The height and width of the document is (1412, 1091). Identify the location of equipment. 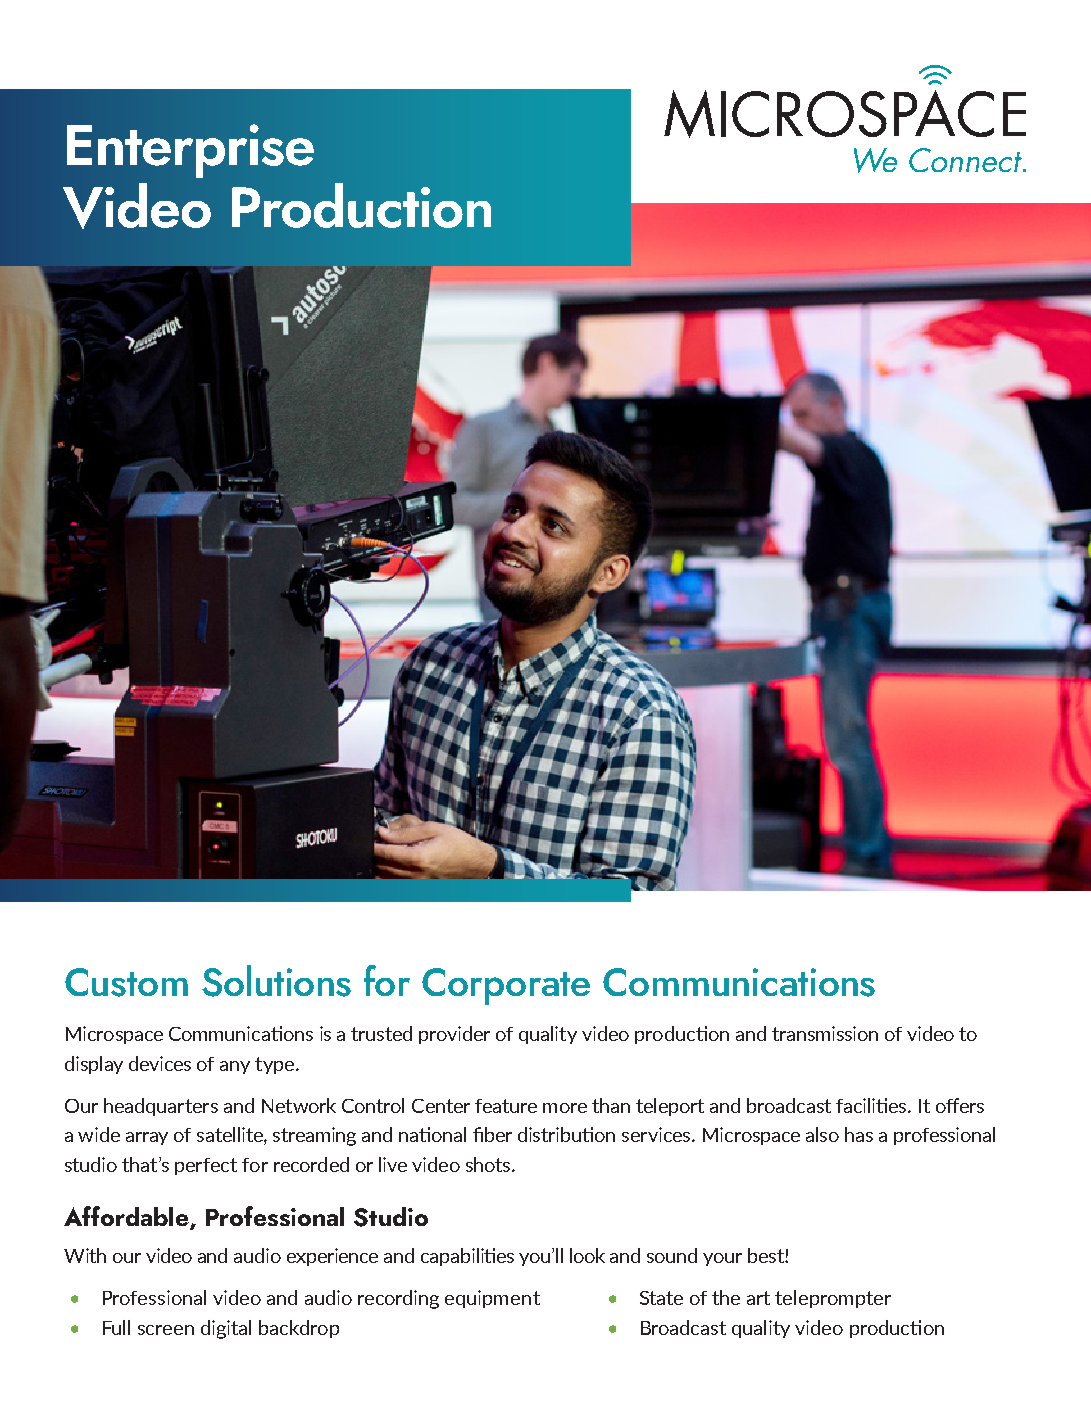
(492, 1299).
